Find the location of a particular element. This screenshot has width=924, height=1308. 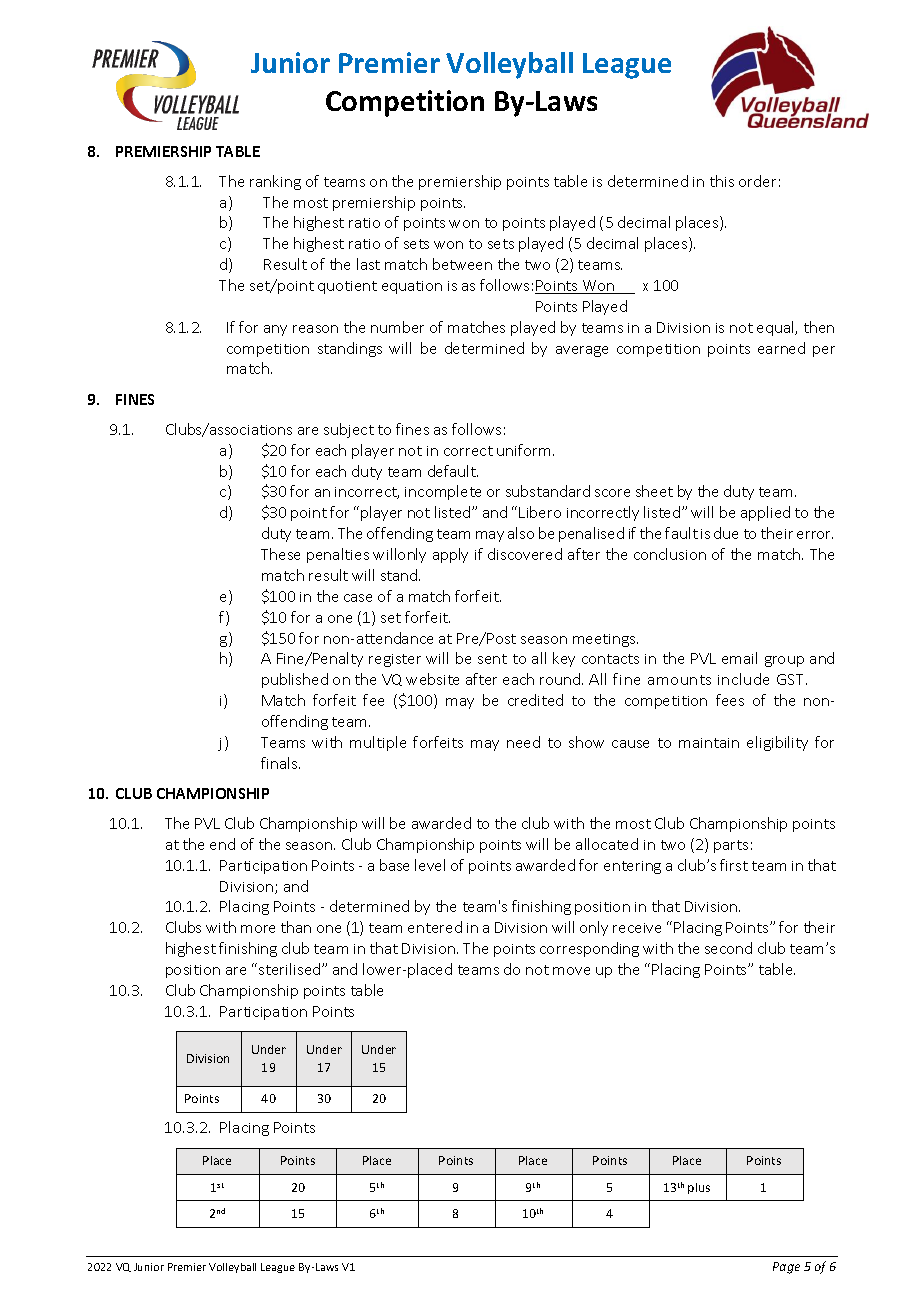

plus is located at coordinates (699, 1188).
